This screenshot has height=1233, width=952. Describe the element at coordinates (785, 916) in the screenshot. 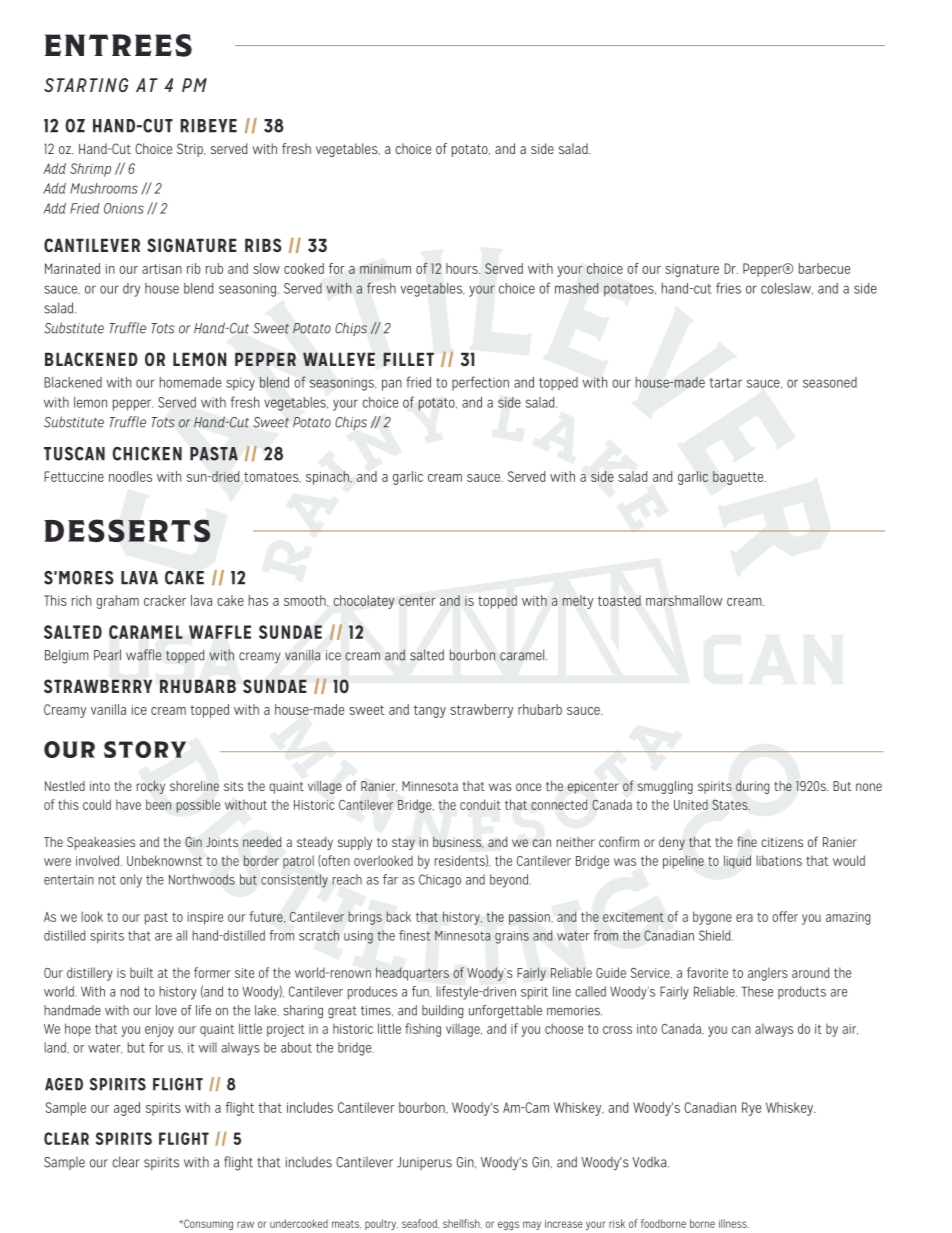

I see `offer` at that location.
